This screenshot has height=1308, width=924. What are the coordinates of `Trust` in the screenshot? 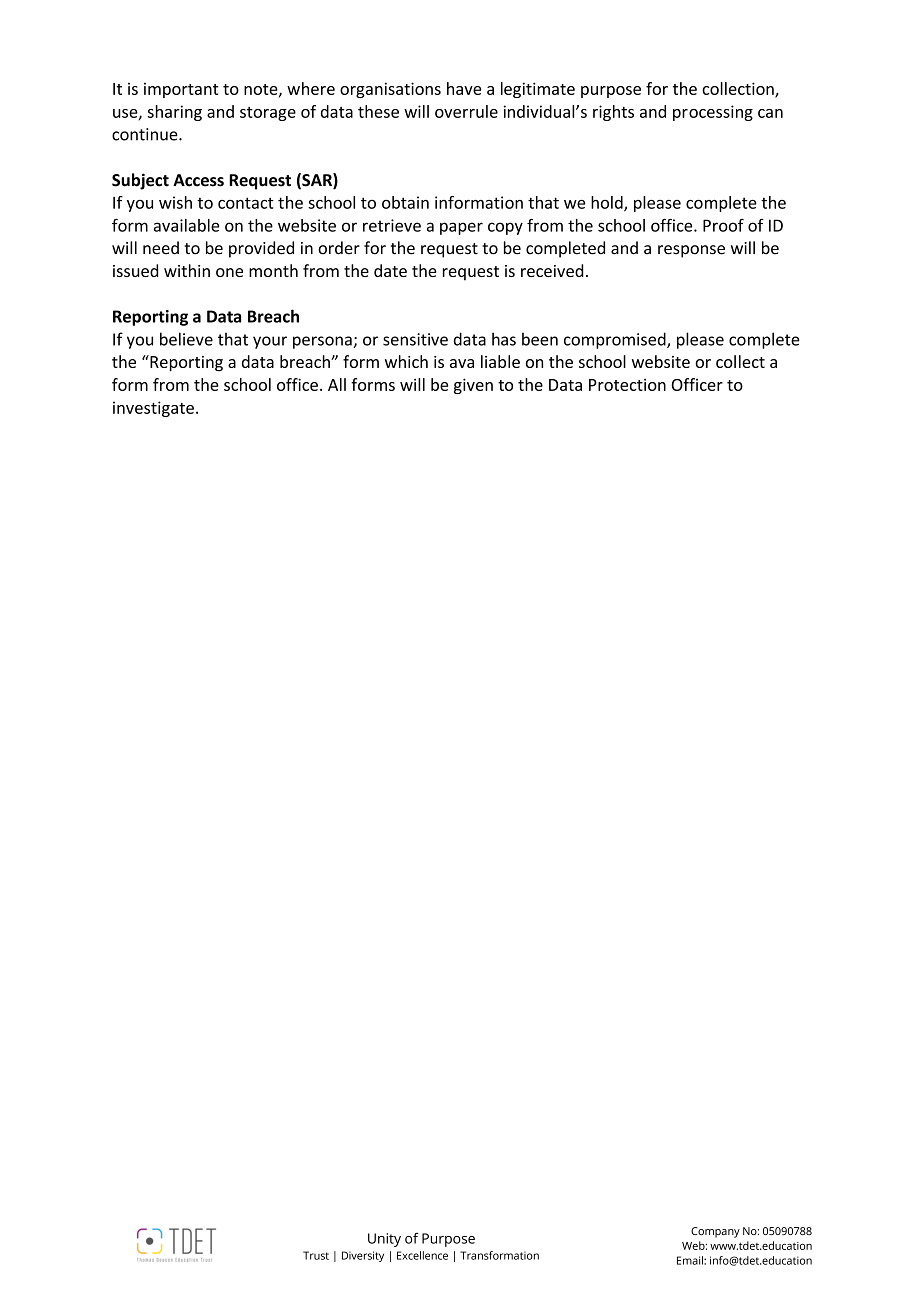 It's located at (316, 1255).
